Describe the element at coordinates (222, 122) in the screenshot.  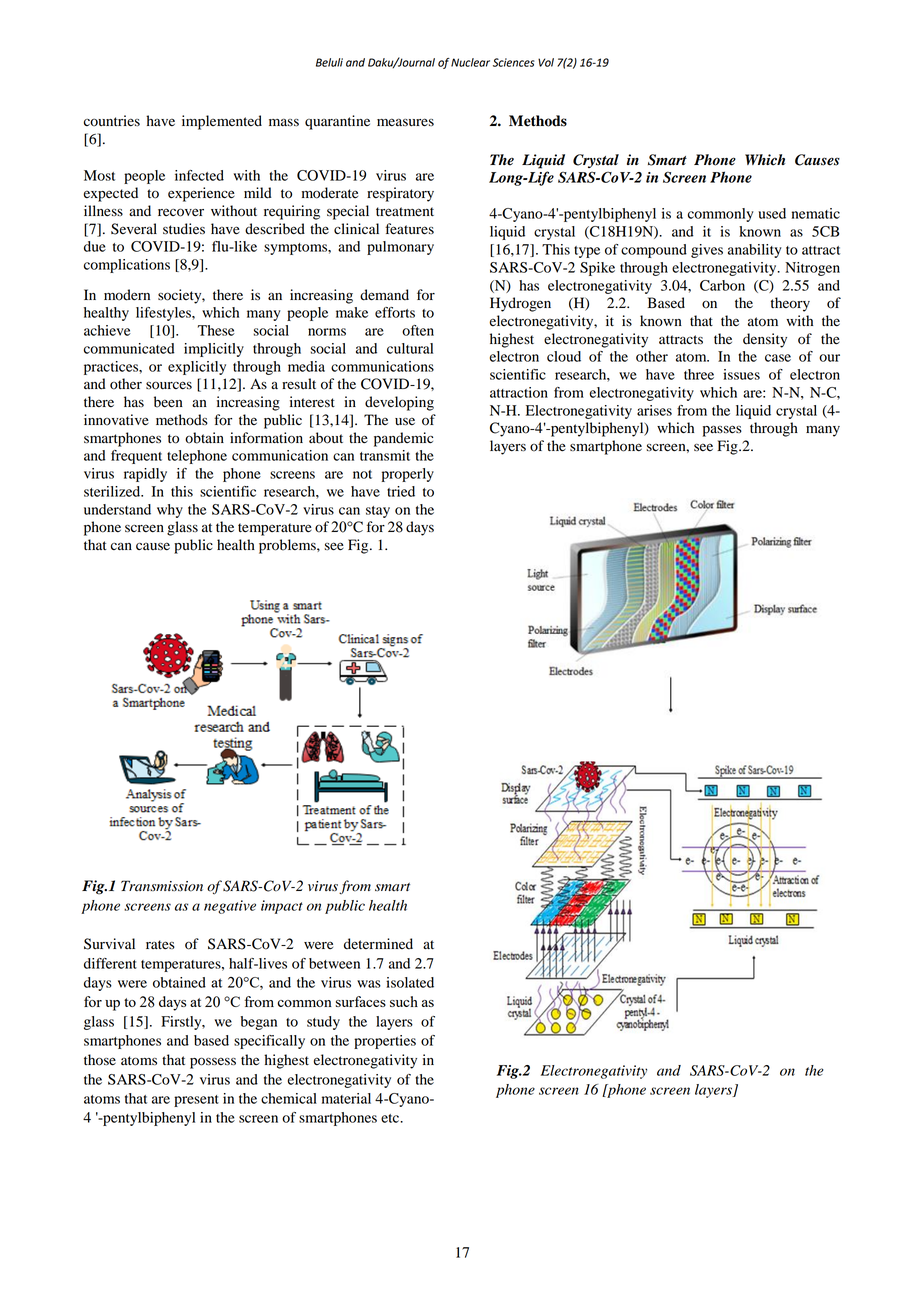
I see `implemented` at that location.
